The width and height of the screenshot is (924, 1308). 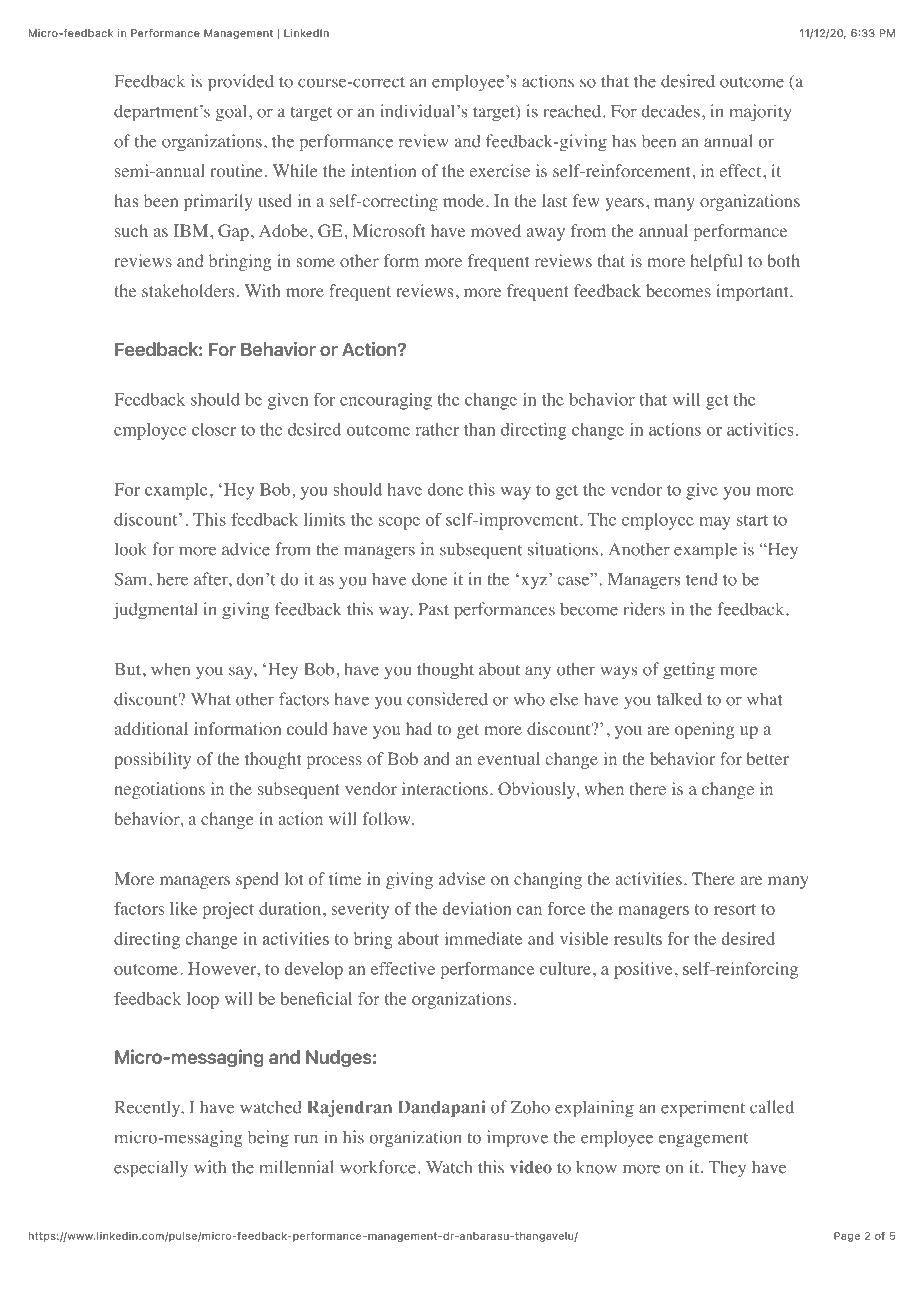 What do you see at coordinates (462, 878) in the screenshot?
I see `advise` at bounding box center [462, 878].
